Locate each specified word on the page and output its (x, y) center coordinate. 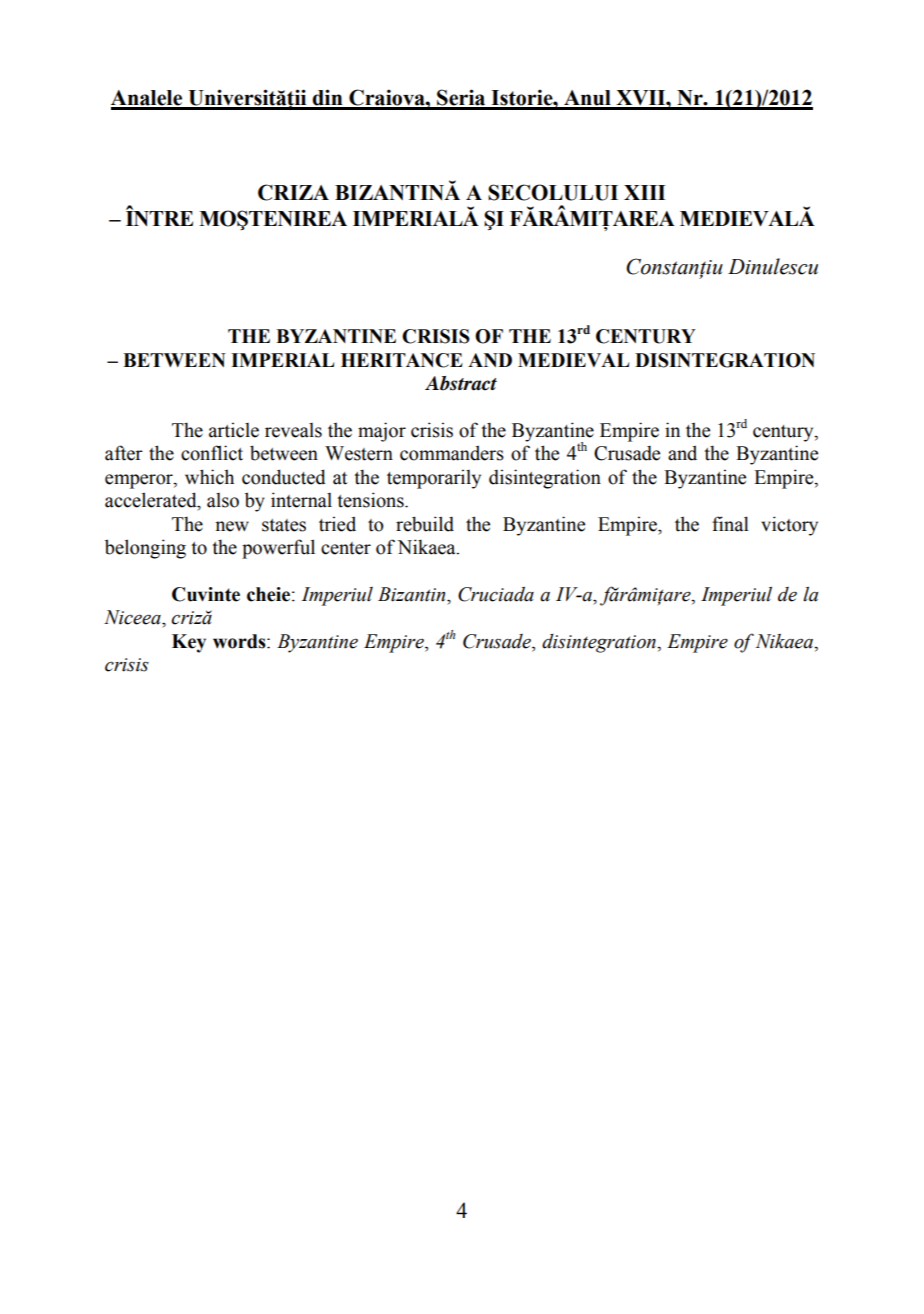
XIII (645, 192)
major (382, 432)
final (730, 524)
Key (189, 643)
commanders (452, 453)
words (240, 641)
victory (789, 526)
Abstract (461, 383)
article (234, 430)
